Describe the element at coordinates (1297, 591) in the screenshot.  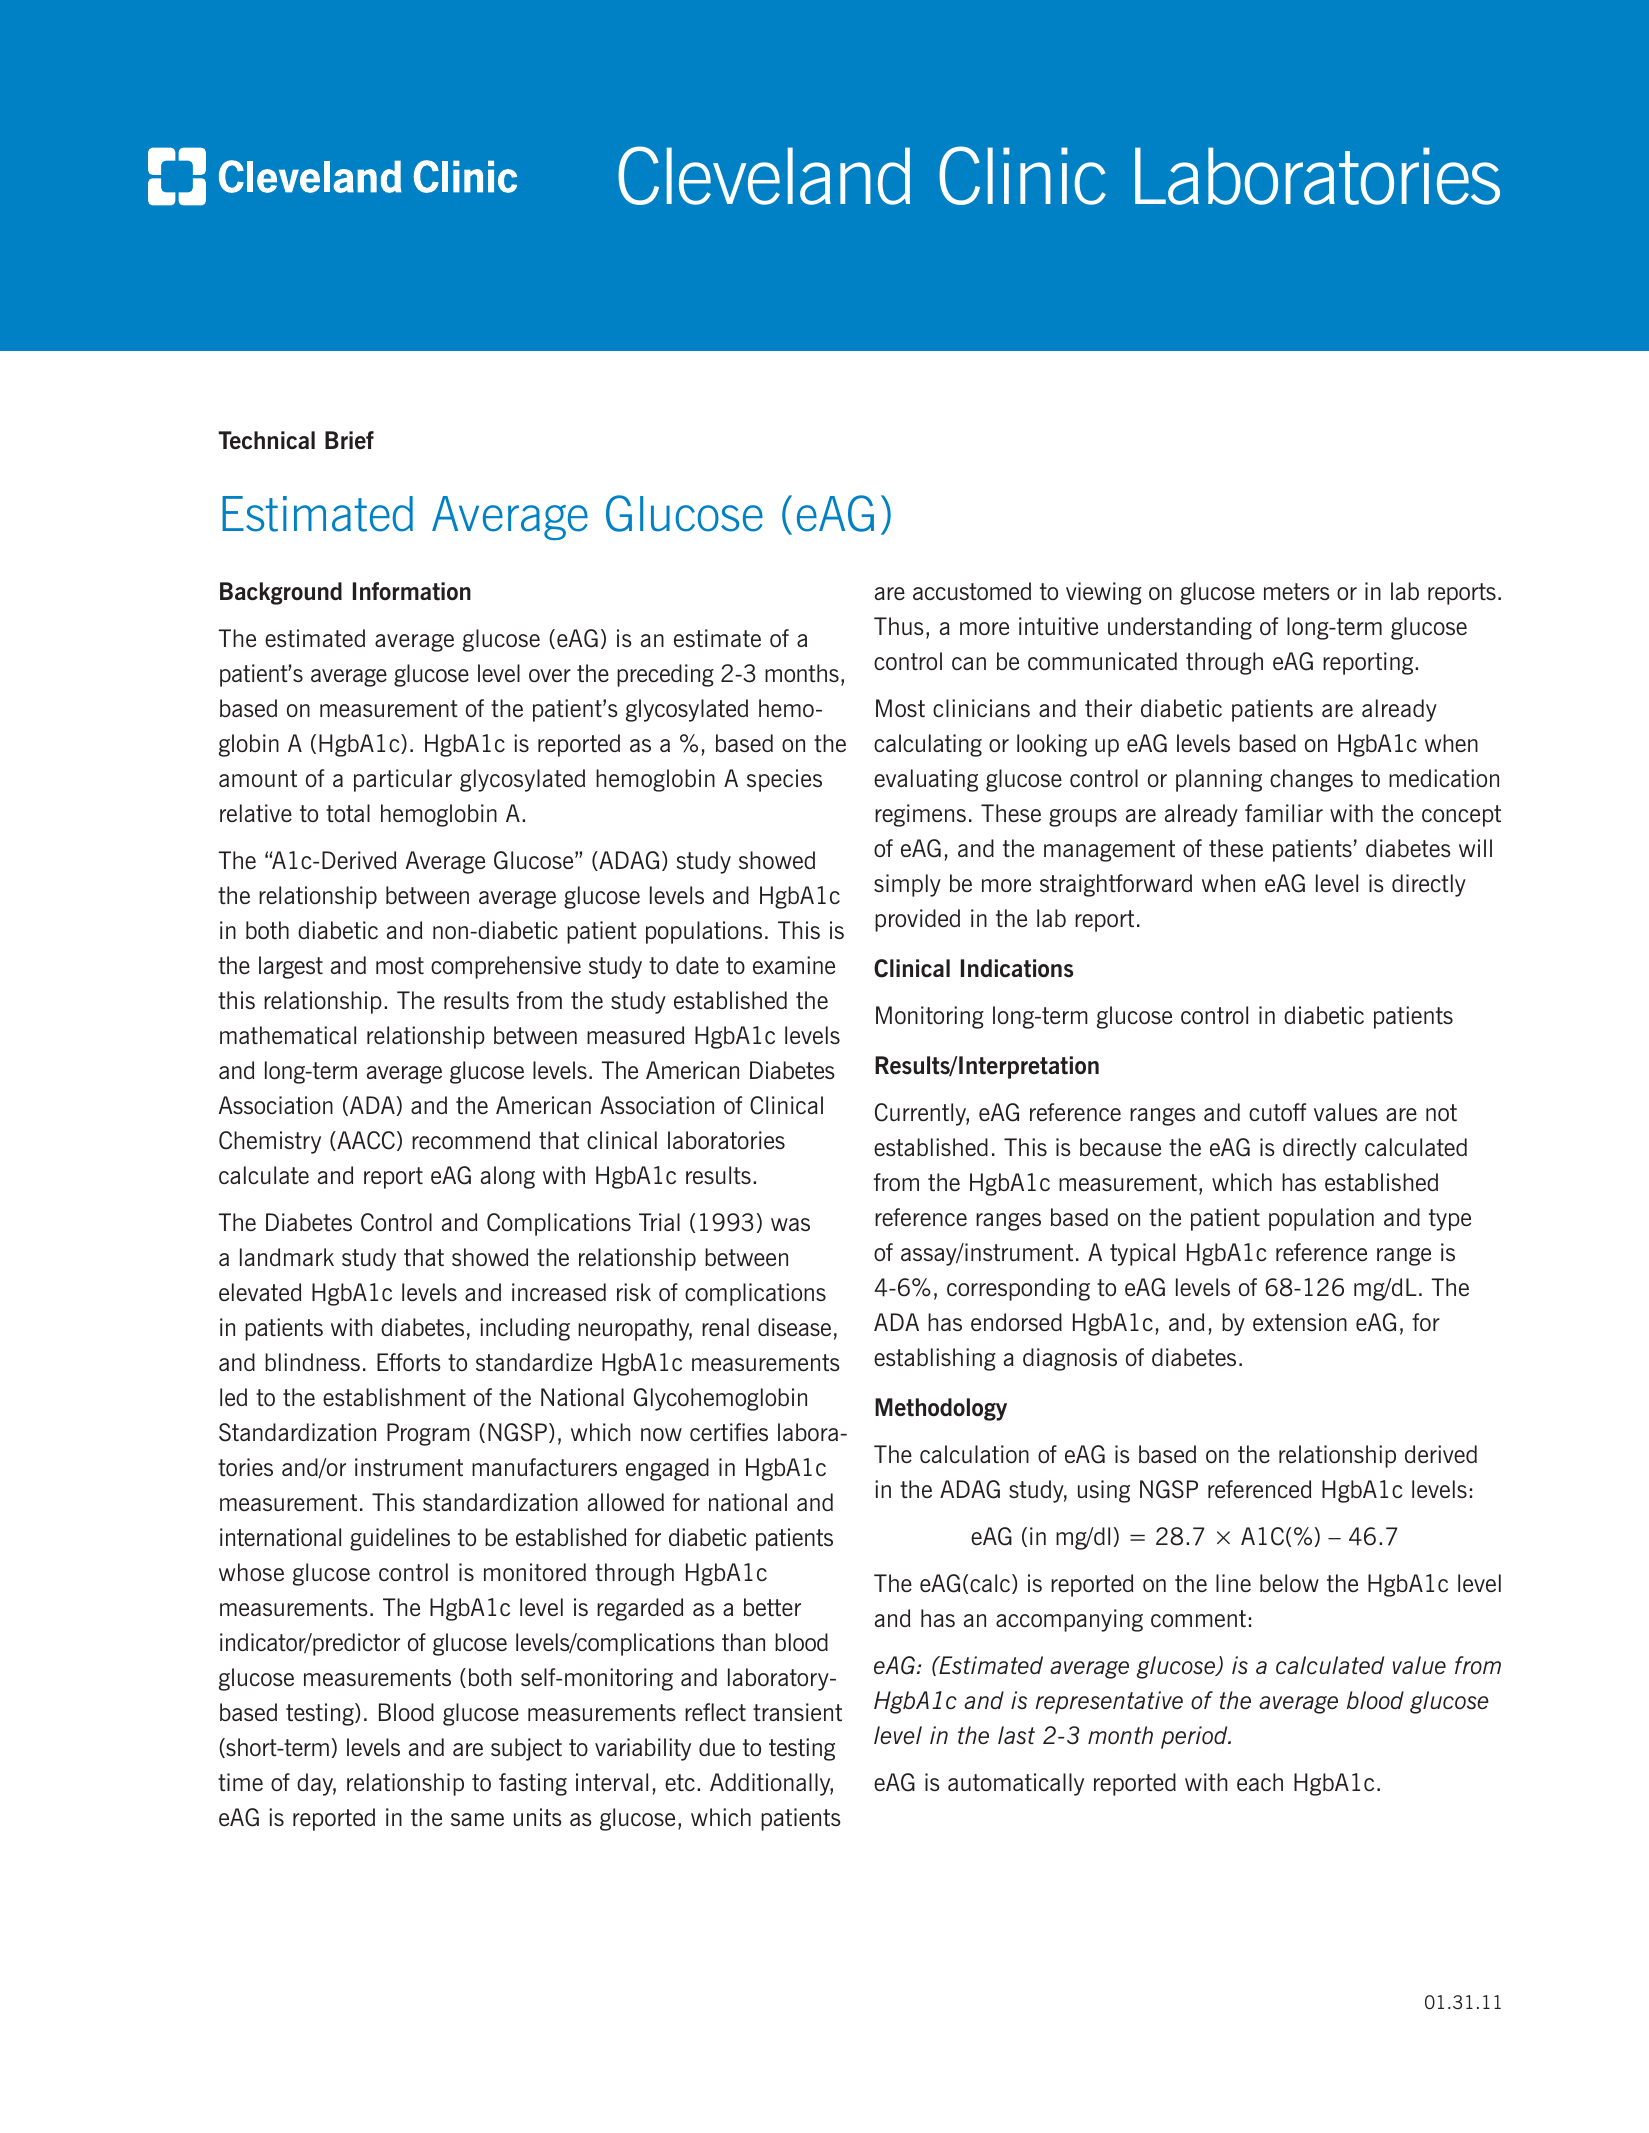
I see `meters` at that location.
